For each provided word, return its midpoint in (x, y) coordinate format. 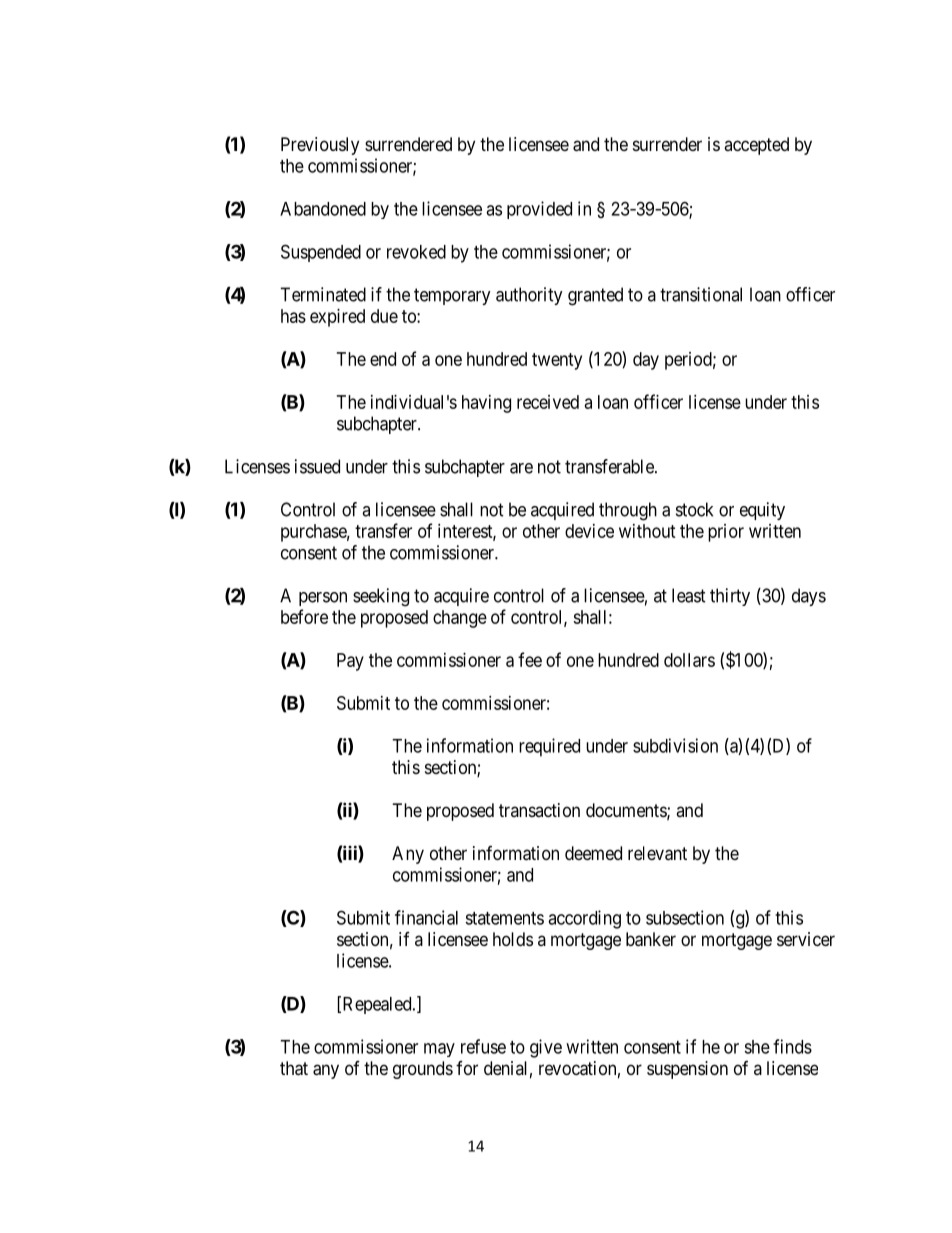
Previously (320, 146)
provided (539, 210)
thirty (730, 597)
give (546, 1048)
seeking (381, 597)
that (294, 1068)
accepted (756, 146)
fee (530, 659)
